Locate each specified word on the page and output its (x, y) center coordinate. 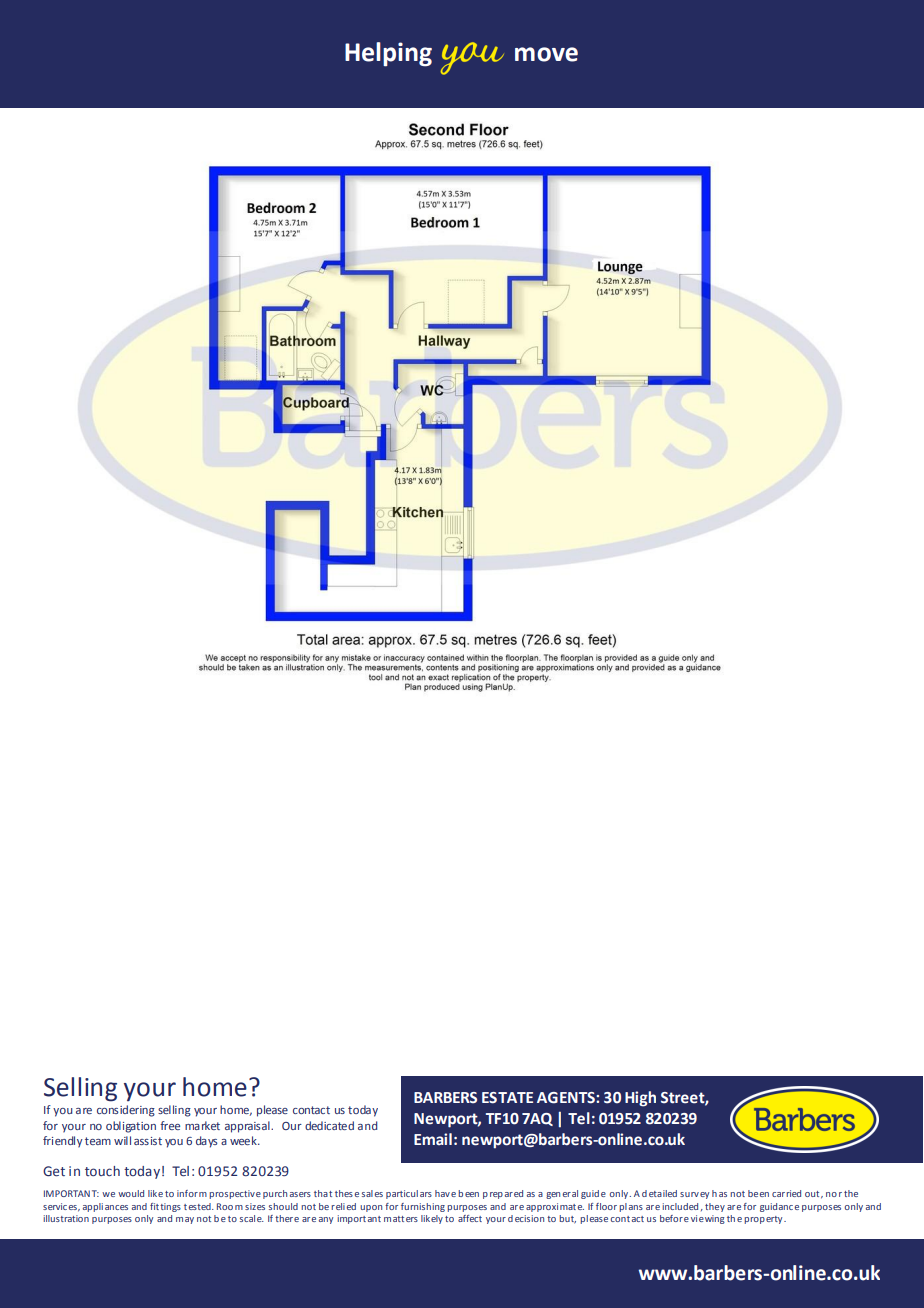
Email (433, 1139)
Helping (388, 54)
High (640, 1099)
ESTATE (507, 1098)
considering (126, 1111)
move (546, 54)
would (131, 1193)
